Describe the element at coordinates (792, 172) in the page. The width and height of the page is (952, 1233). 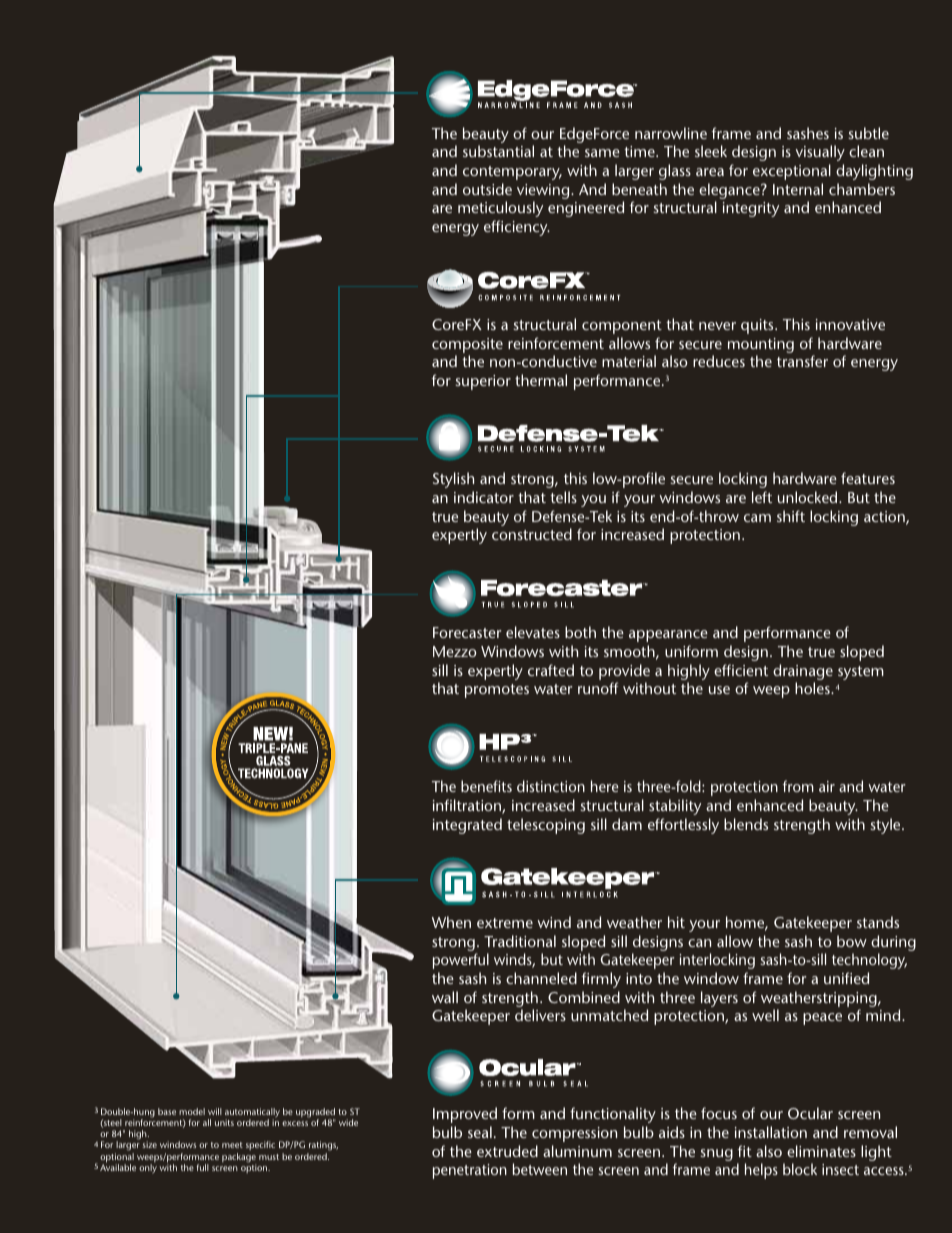
I see `exceptional` at that location.
